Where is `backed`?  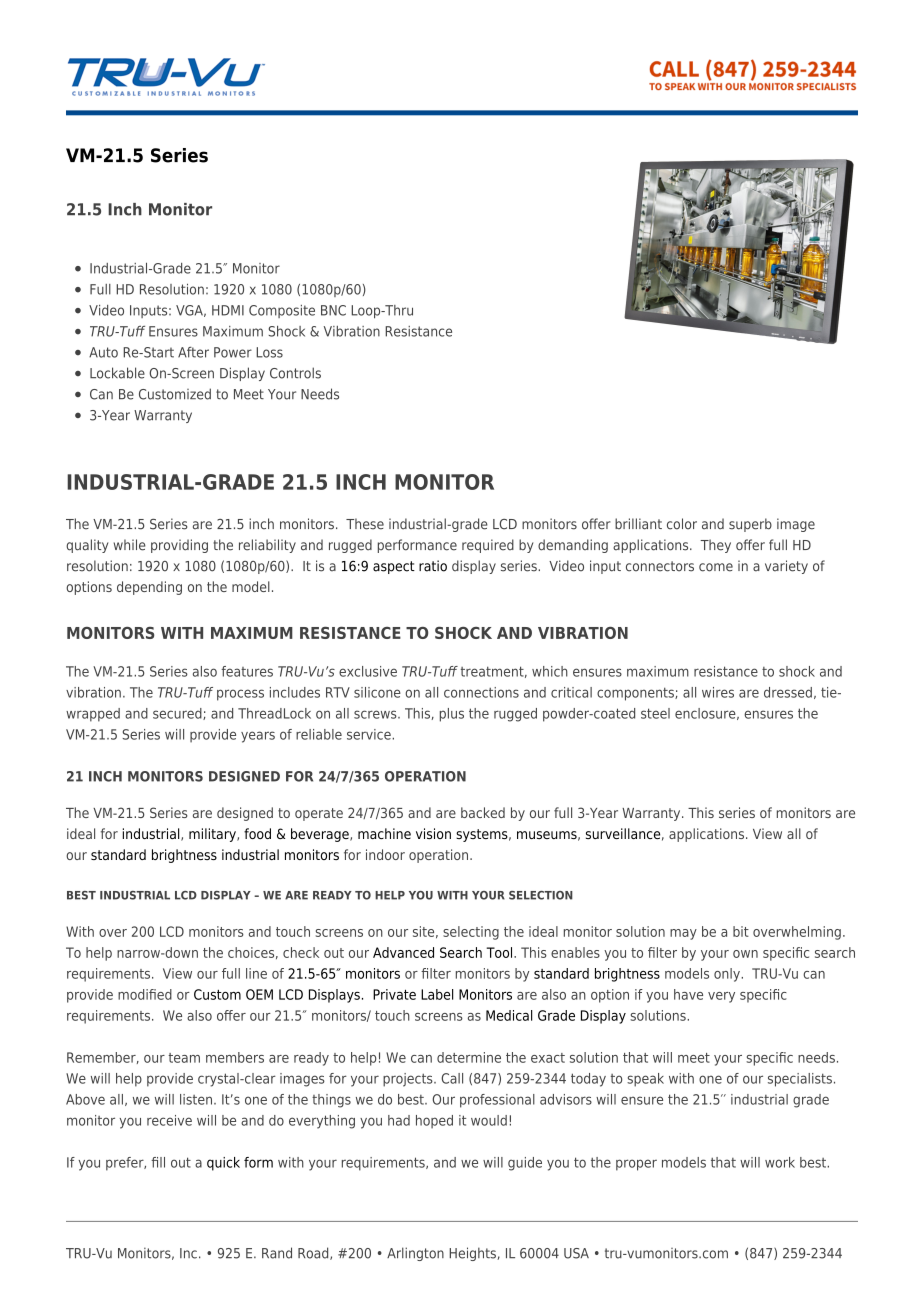 backed is located at coordinates (483, 812).
